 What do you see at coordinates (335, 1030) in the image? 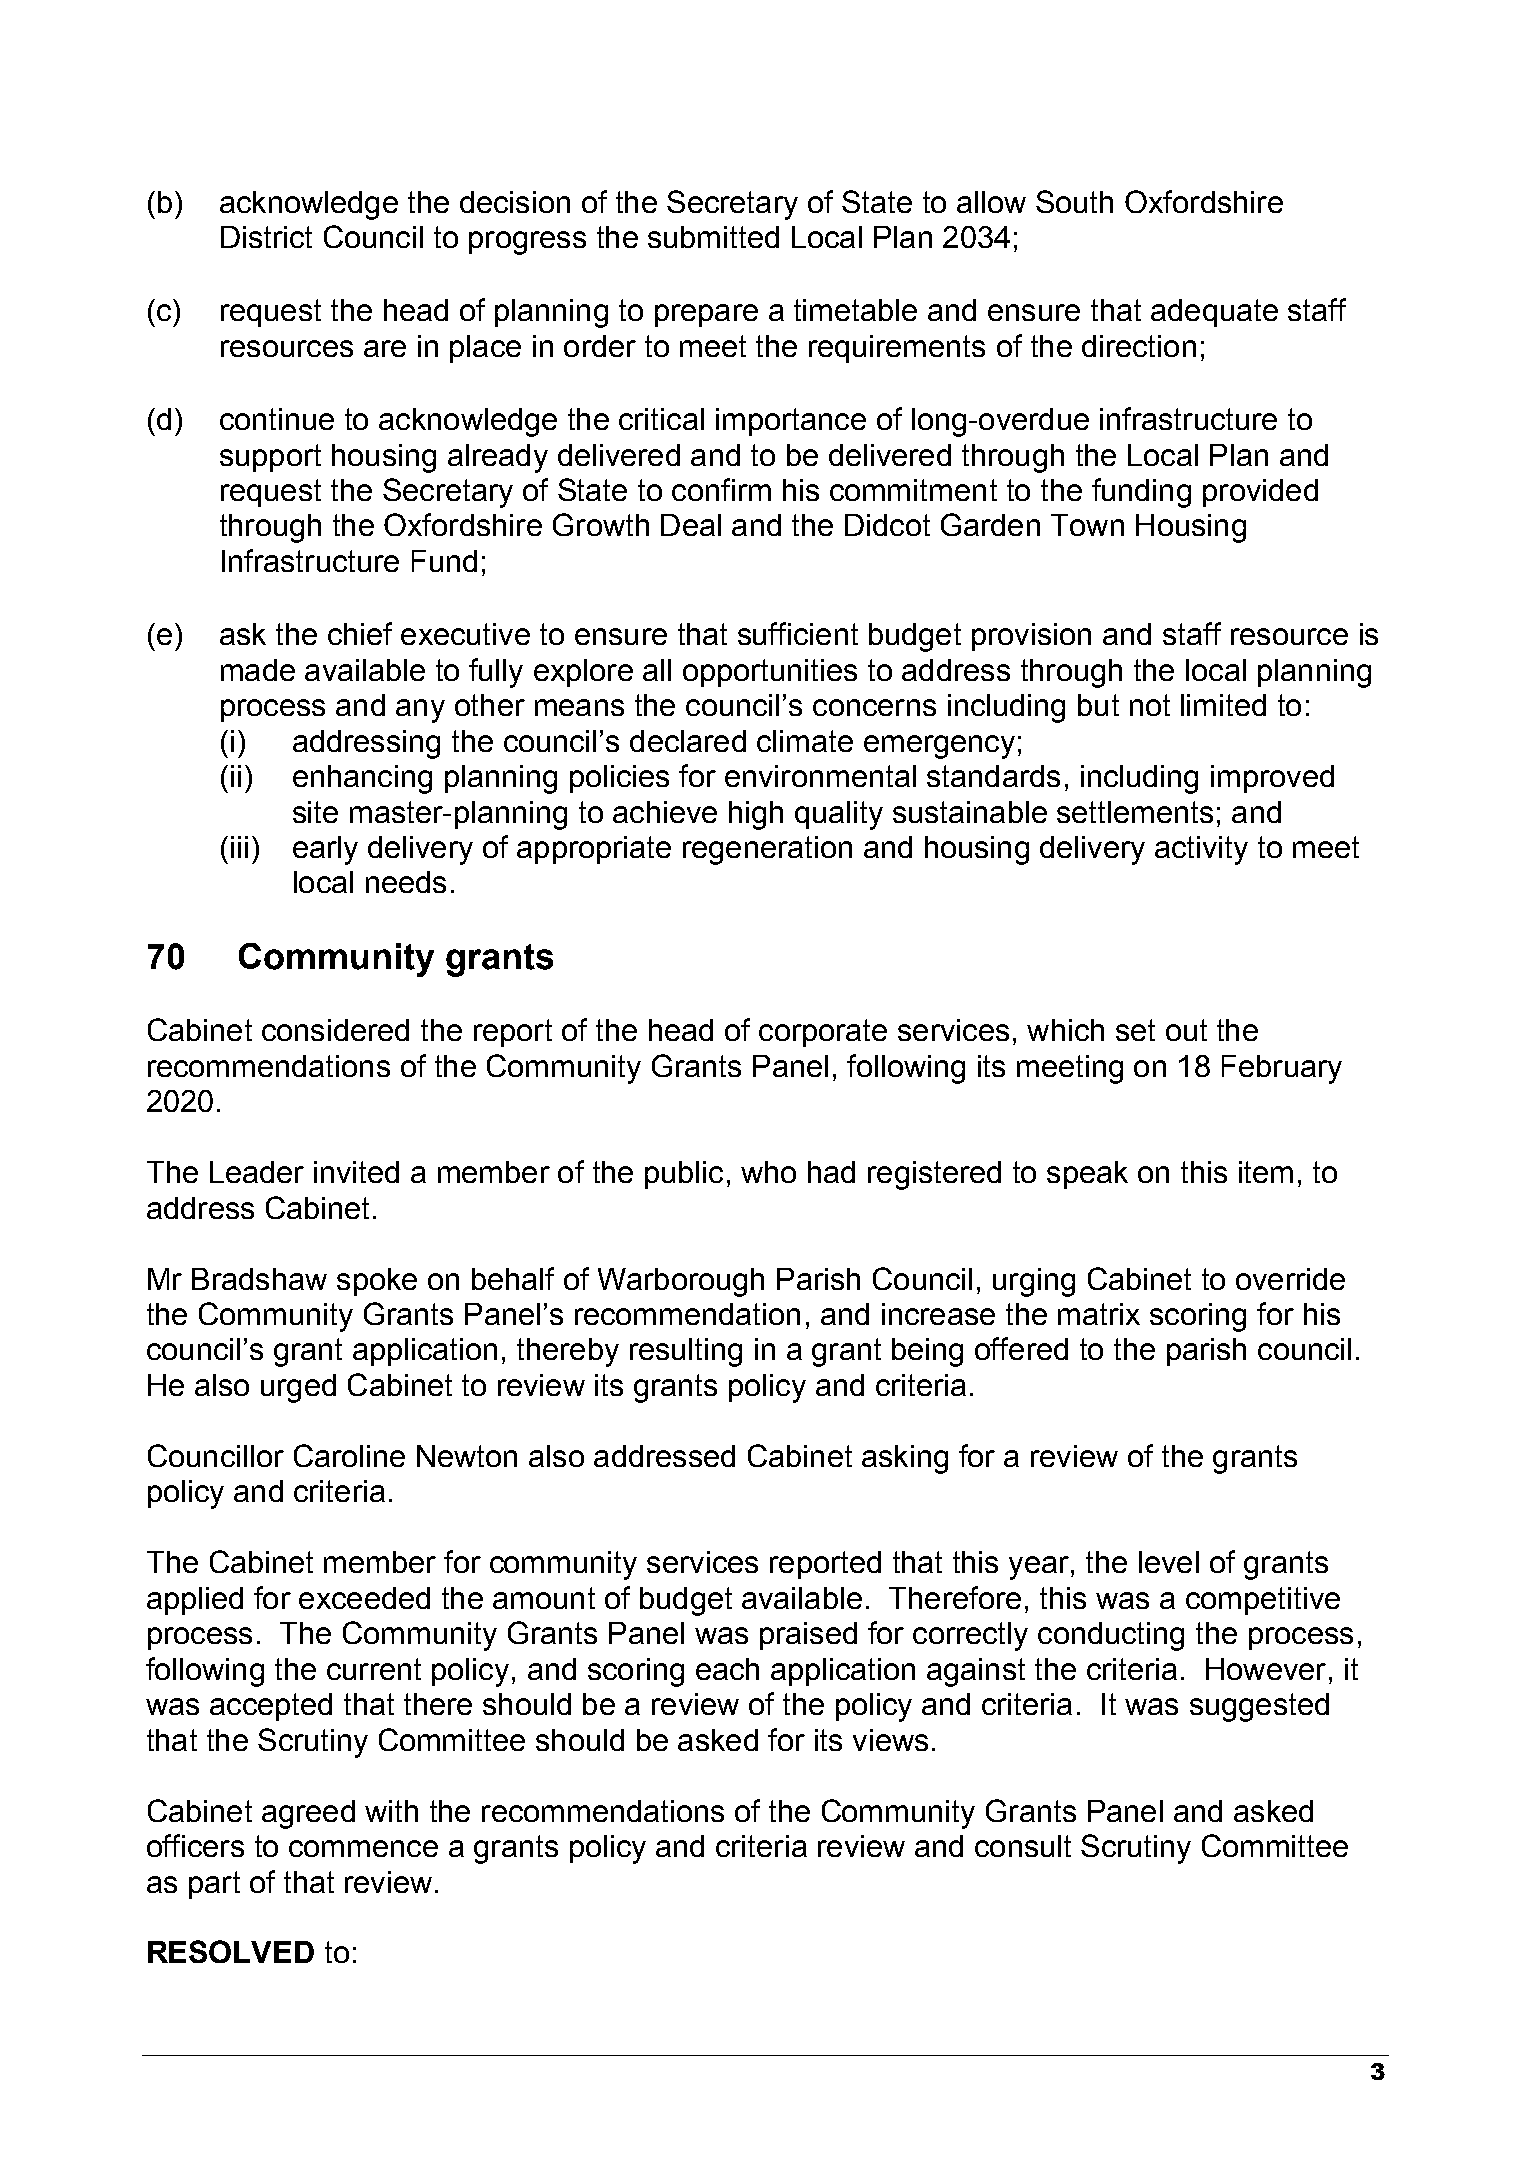
I see `considered` at bounding box center [335, 1030].
